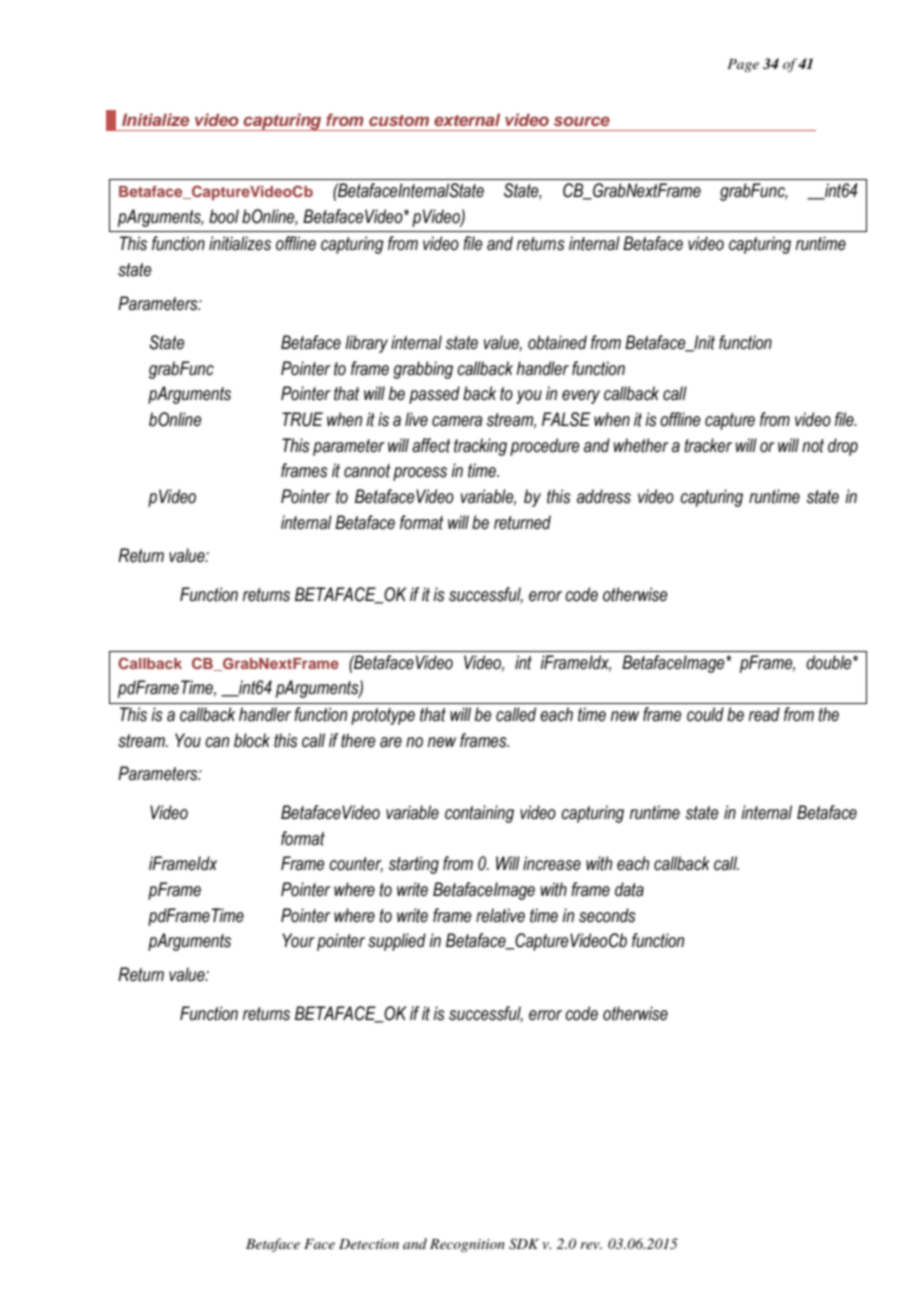 This screenshot has width=924, height=1308. I want to click on block, so click(252, 740).
